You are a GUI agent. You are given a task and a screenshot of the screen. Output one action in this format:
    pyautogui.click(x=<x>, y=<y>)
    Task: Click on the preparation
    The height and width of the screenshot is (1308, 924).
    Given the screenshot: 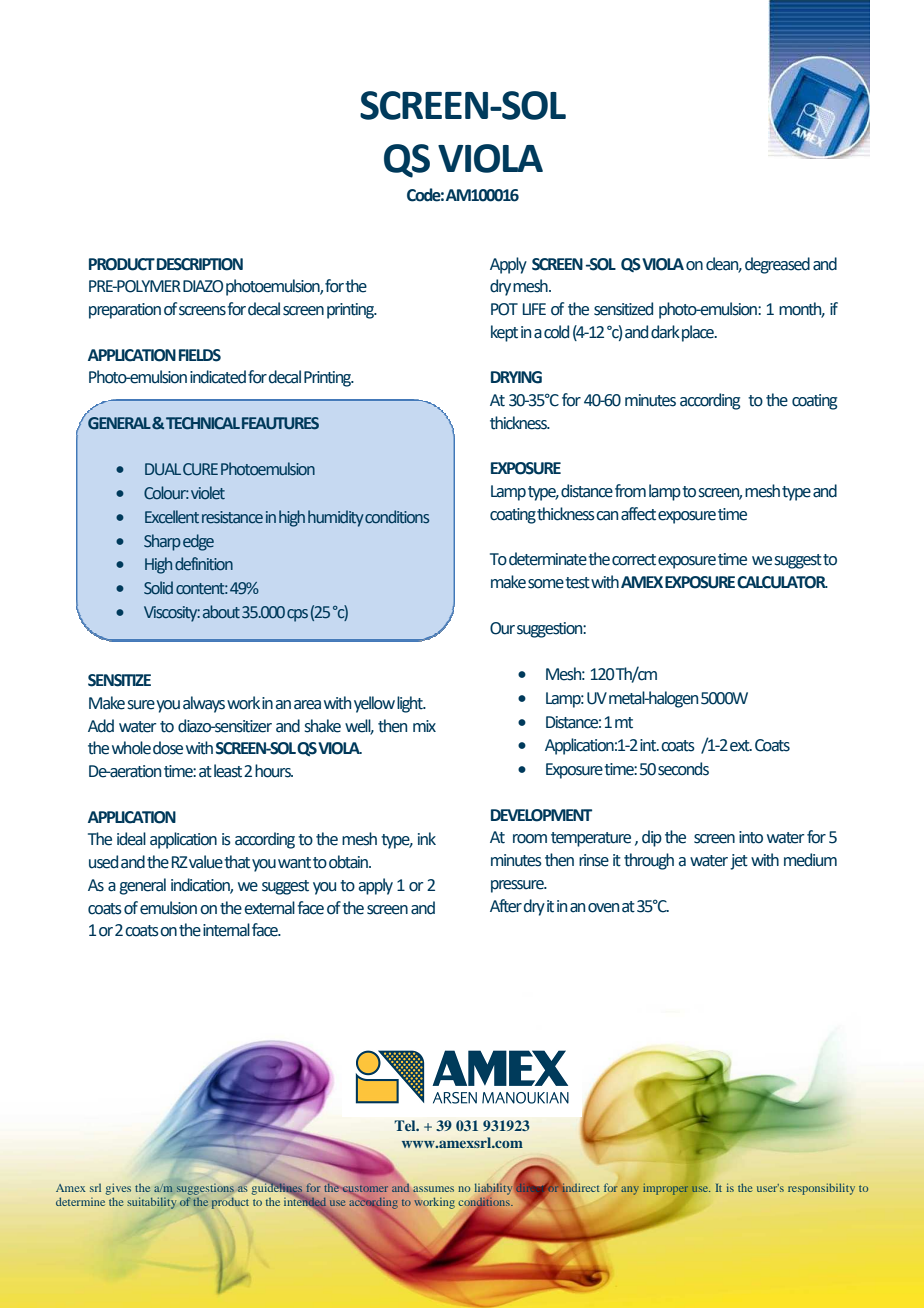 What is the action you would take?
    pyautogui.click(x=125, y=311)
